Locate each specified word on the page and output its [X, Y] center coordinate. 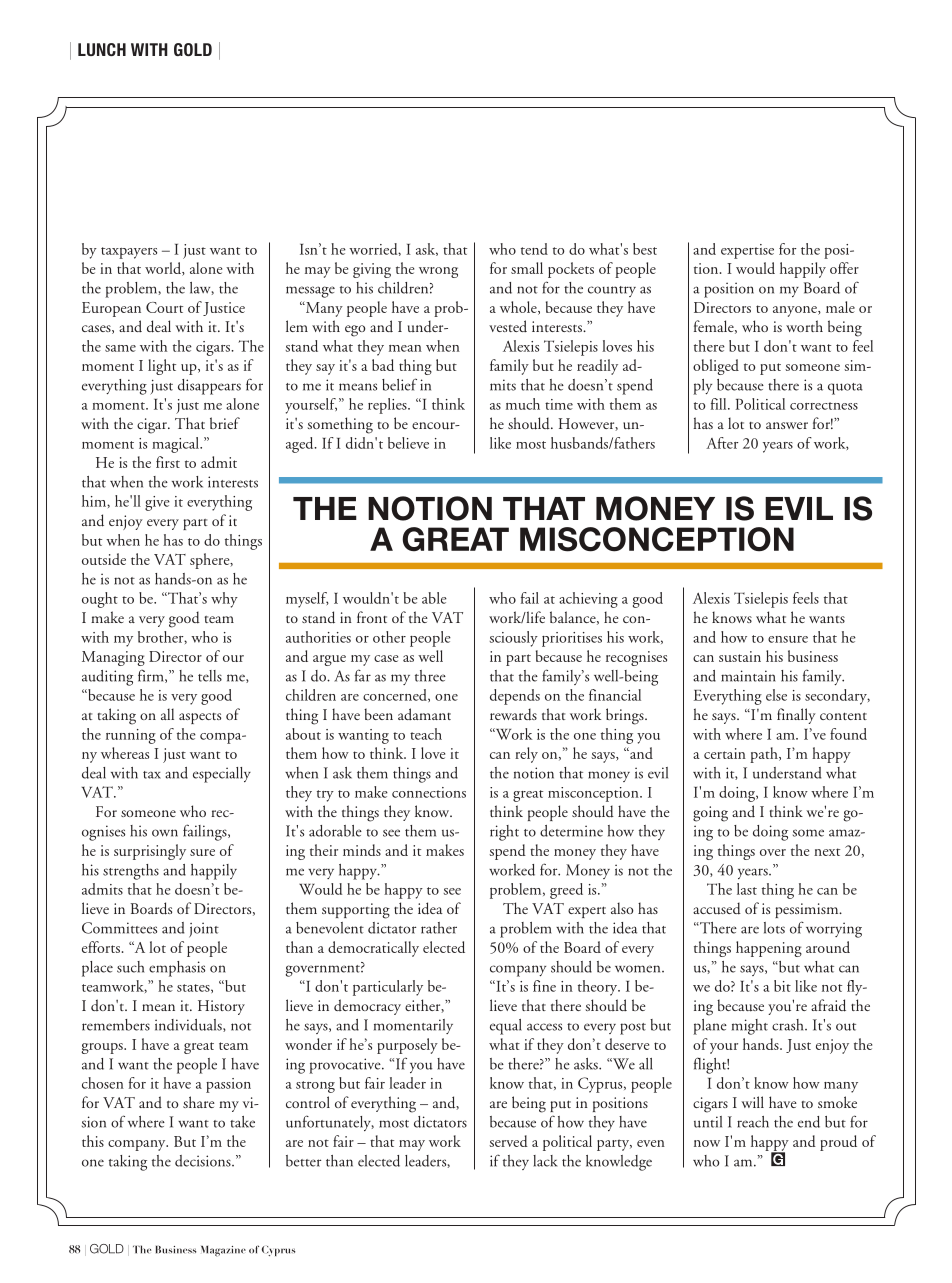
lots [774, 928]
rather [439, 928]
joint [204, 930]
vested [508, 326]
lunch [102, 49]
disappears [209, 387]
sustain [740, 656]
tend [534, 249]
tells [210, 676]
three [430, 676]
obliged [716, 367]
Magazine [223, 1251]
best [645, 249]
